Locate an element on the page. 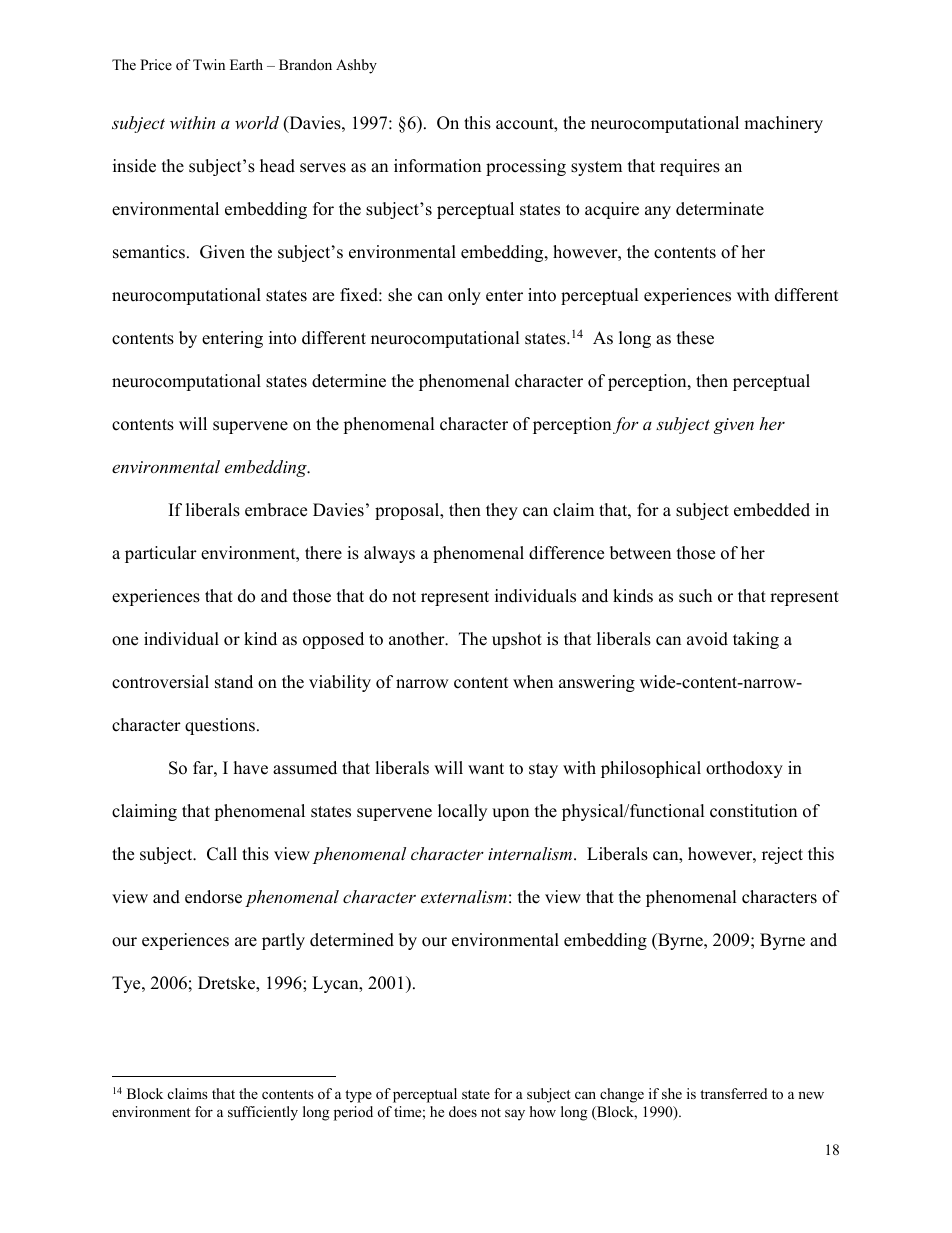  information is located at coordinates (437, 166).
